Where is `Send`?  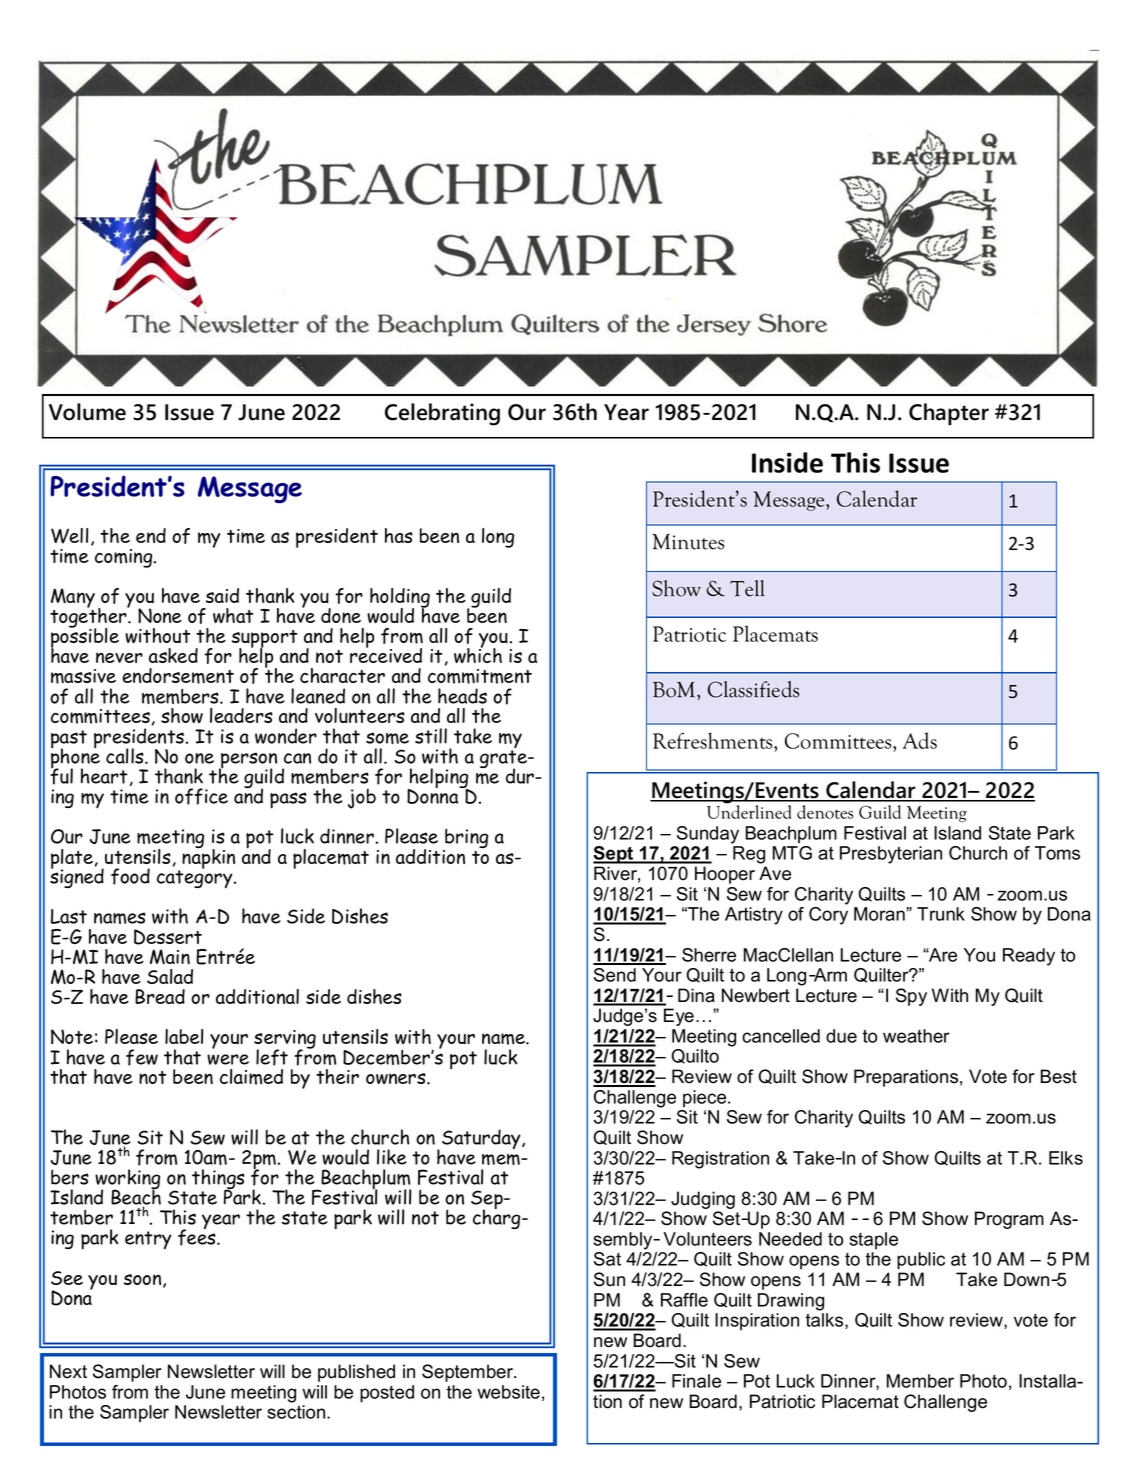
Send is located at coordinates (615, 975).
